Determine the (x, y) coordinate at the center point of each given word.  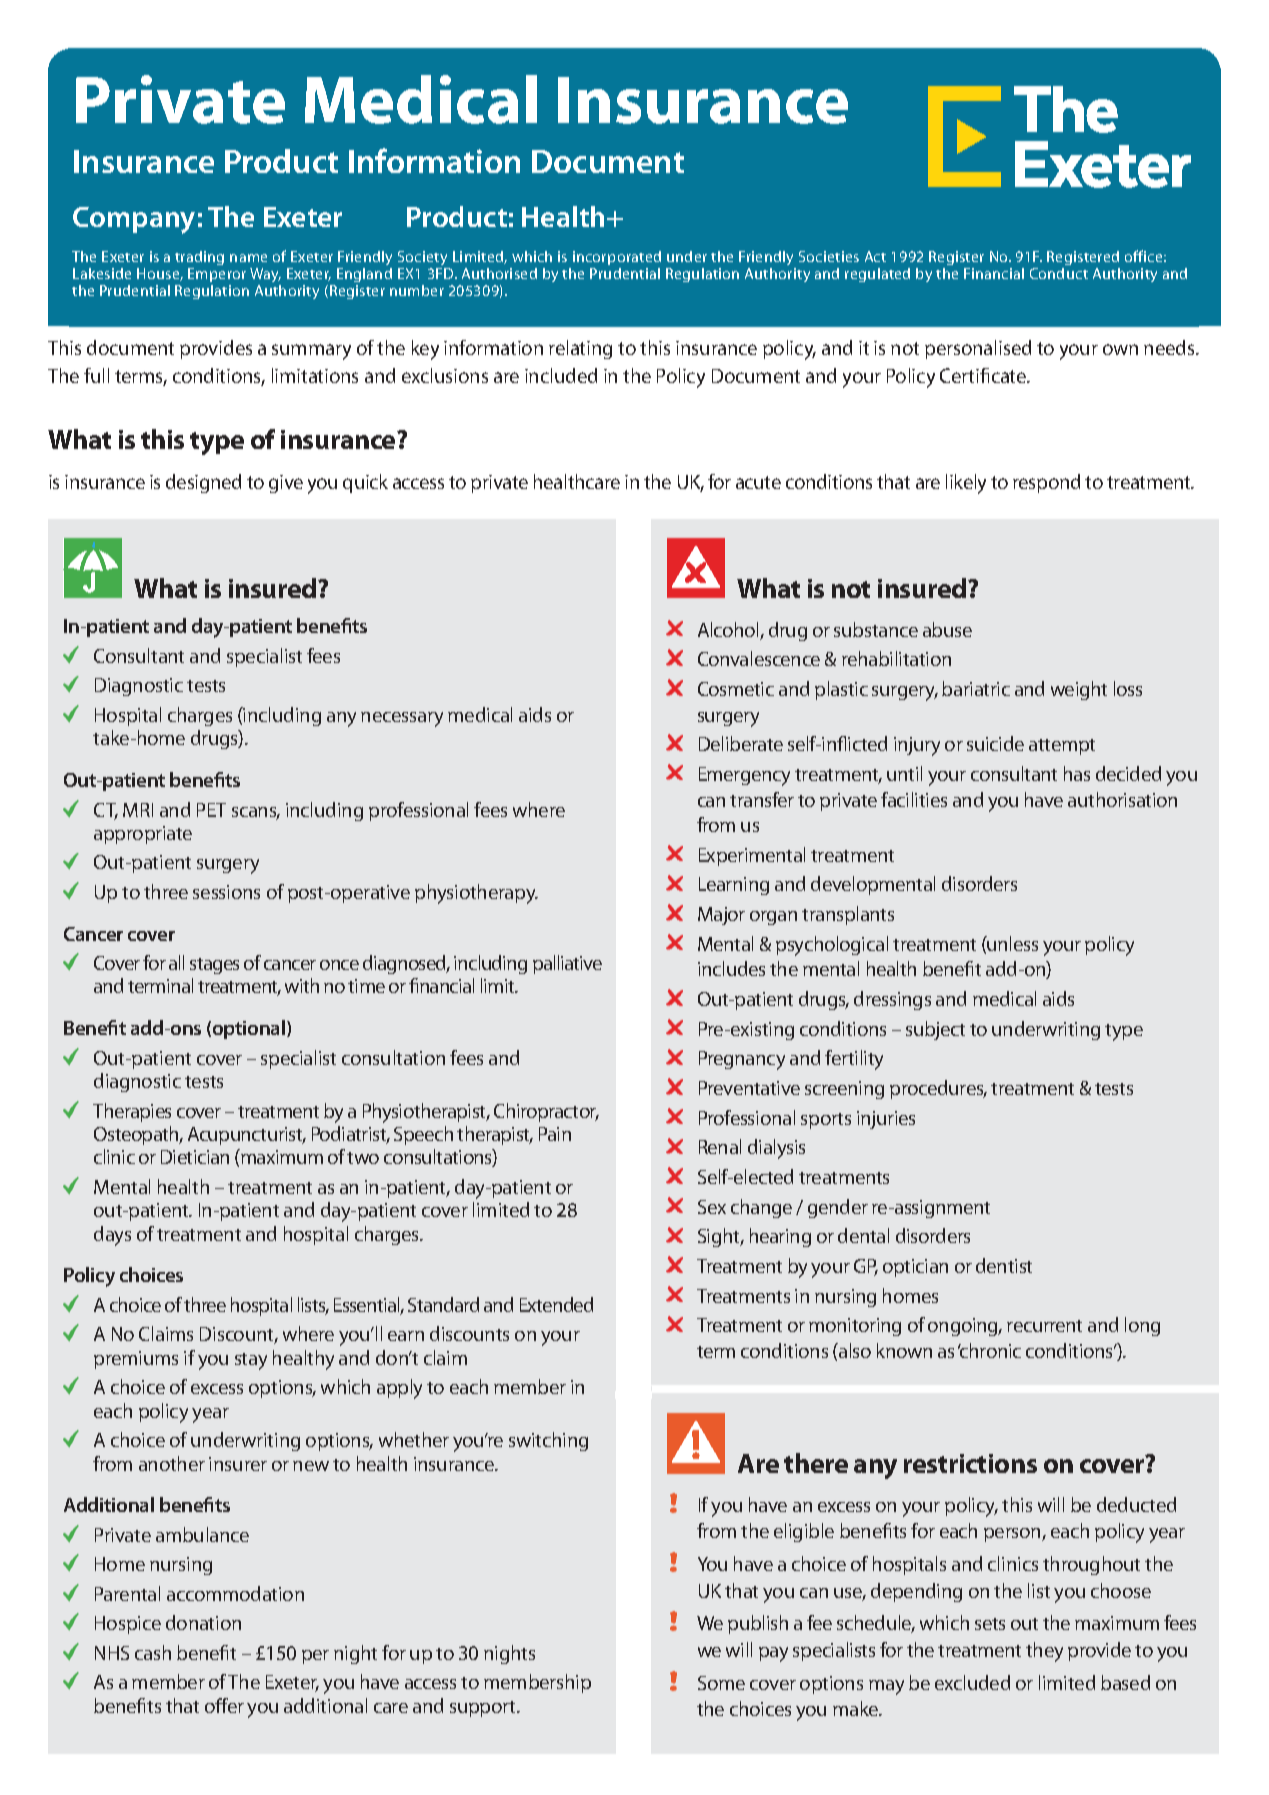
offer (224, 1705)
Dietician (195, 1157)
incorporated (617, 258)
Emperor (217, 277)
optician (915, 1268)
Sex (712, 1207)
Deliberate (741, 743)
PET (211, 810)
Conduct (1059, 273)
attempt (1062, 747)
